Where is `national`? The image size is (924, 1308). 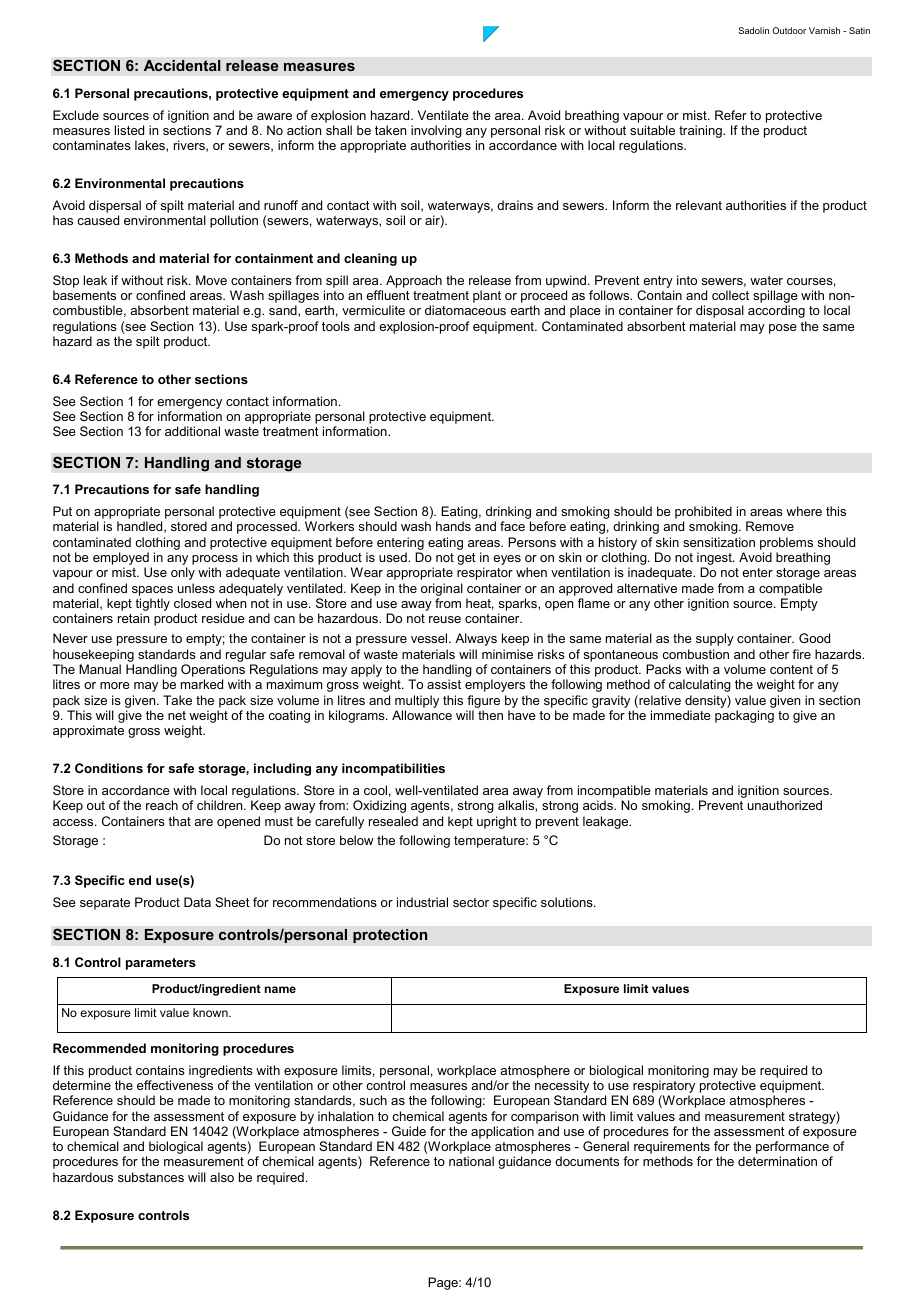 national is located at coordinates (471, 1161).
